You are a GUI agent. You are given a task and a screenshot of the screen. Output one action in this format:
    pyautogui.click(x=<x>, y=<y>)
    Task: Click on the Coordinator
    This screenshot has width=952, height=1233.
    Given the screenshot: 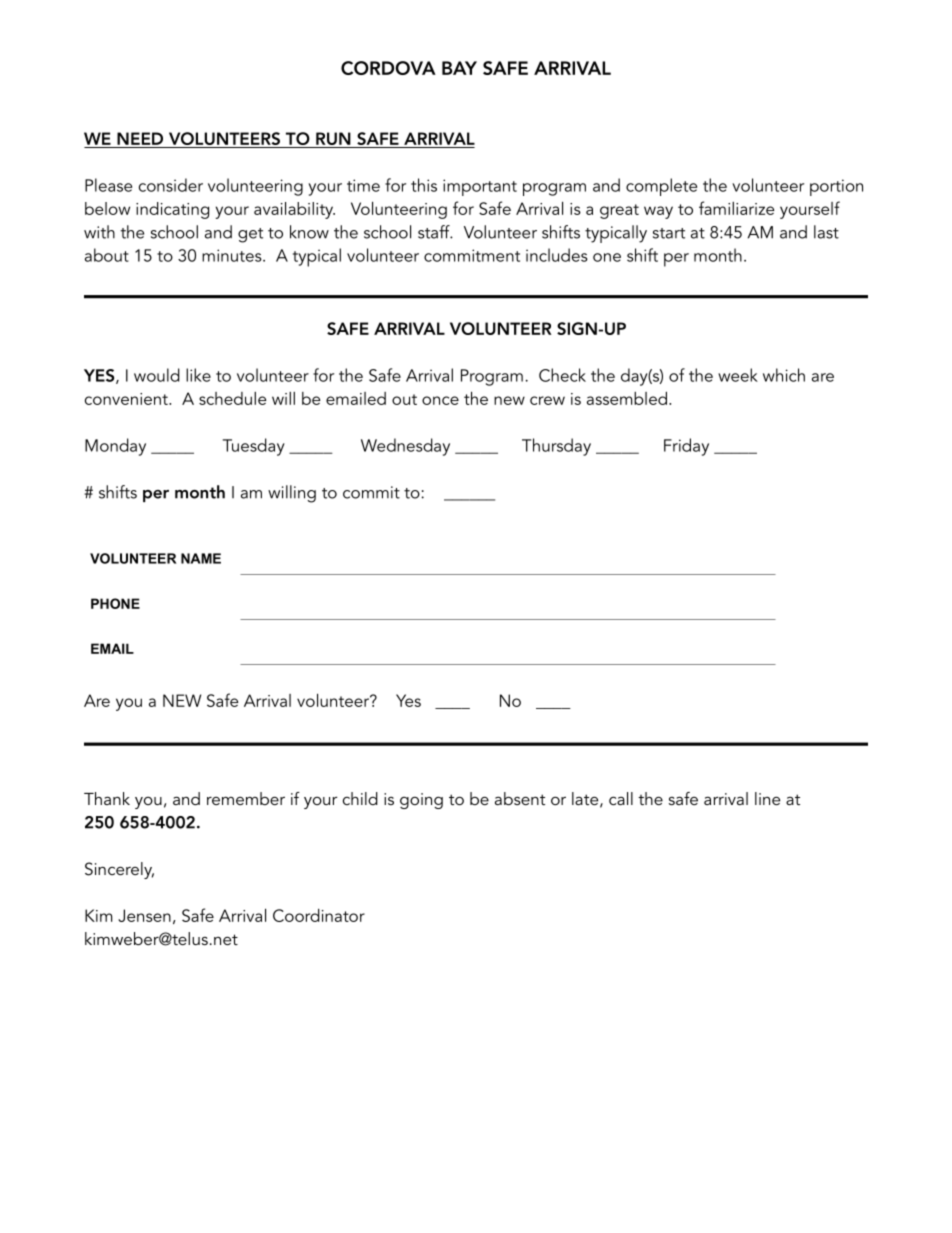 What is the action you would take?
    pyautogui.click(x=319, y=915)
